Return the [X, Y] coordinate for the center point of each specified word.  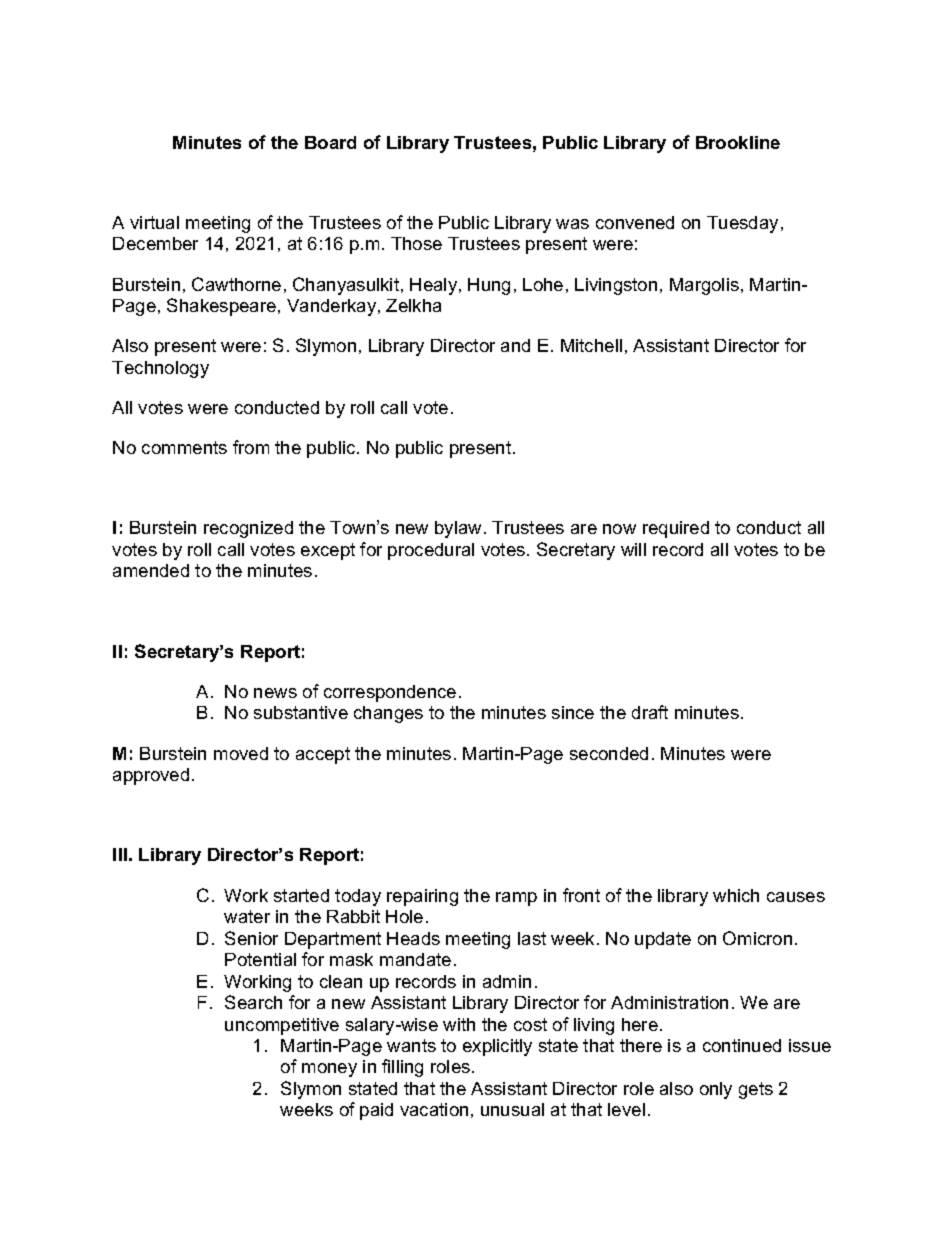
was [572, 224]
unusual [512, 1109]
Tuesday [742, 224]
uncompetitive [282, 1026]
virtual [154, 222]
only [716, 1090]
